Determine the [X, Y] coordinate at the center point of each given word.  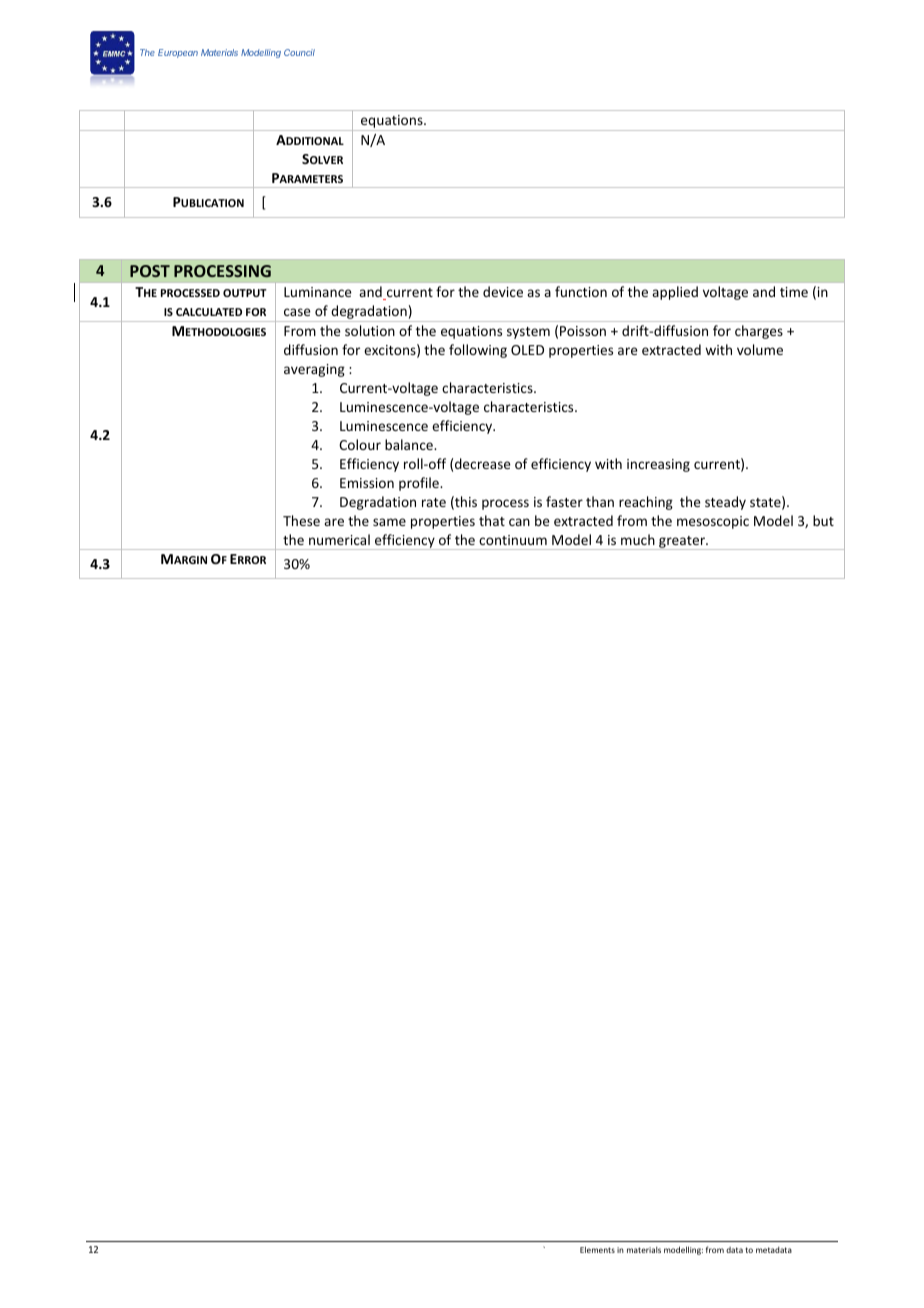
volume [760, 349]
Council [299, 52]
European [178, 53]
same [389, 522]
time [794, 292]
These [301, 520]
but [823, 520]
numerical [339, 539]
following [478, 351]
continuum [513, 540]
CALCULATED [209, 312]
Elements [597, 1249]
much [638, 539]
